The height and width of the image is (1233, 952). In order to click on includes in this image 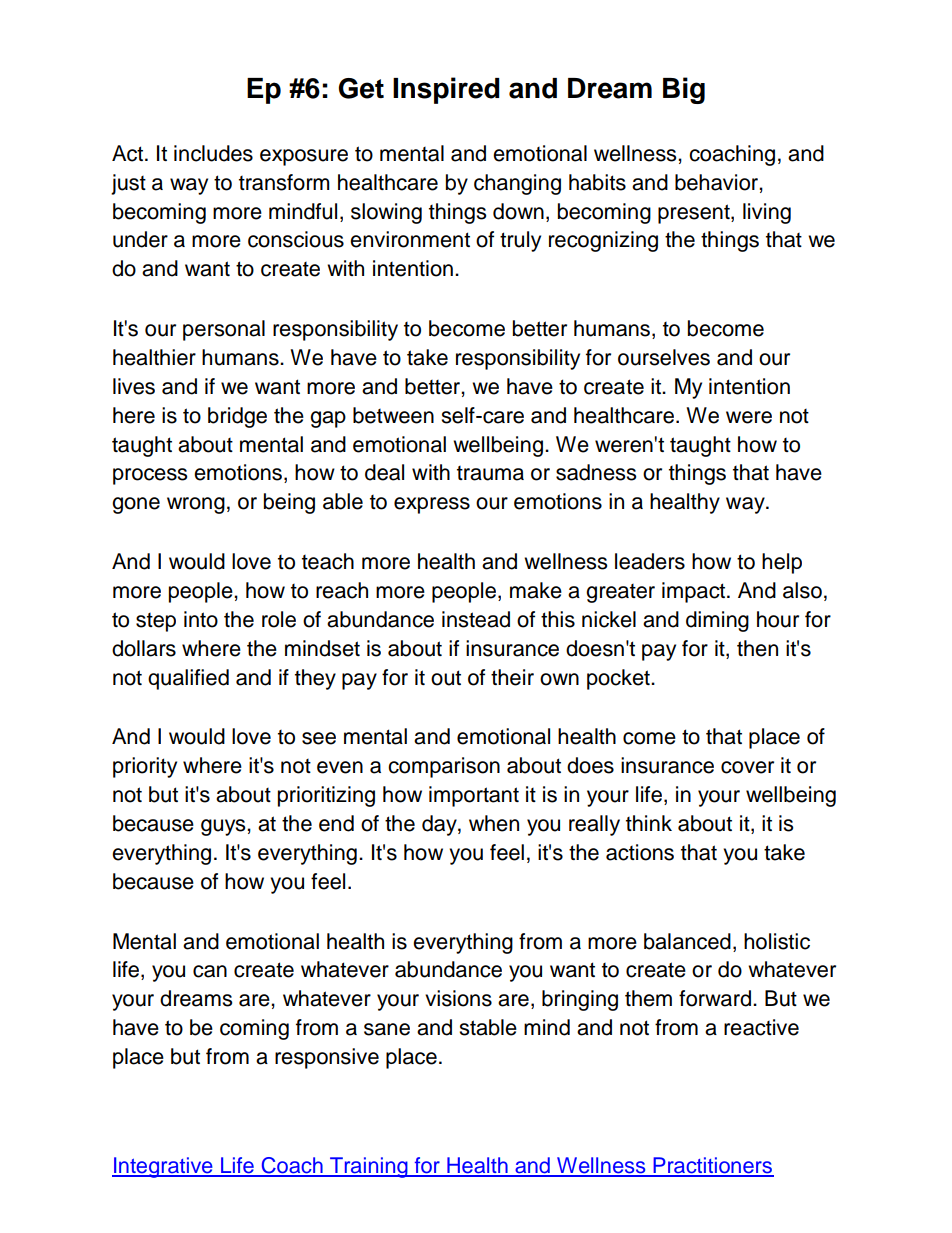, I will do `click(213, 153)`.
